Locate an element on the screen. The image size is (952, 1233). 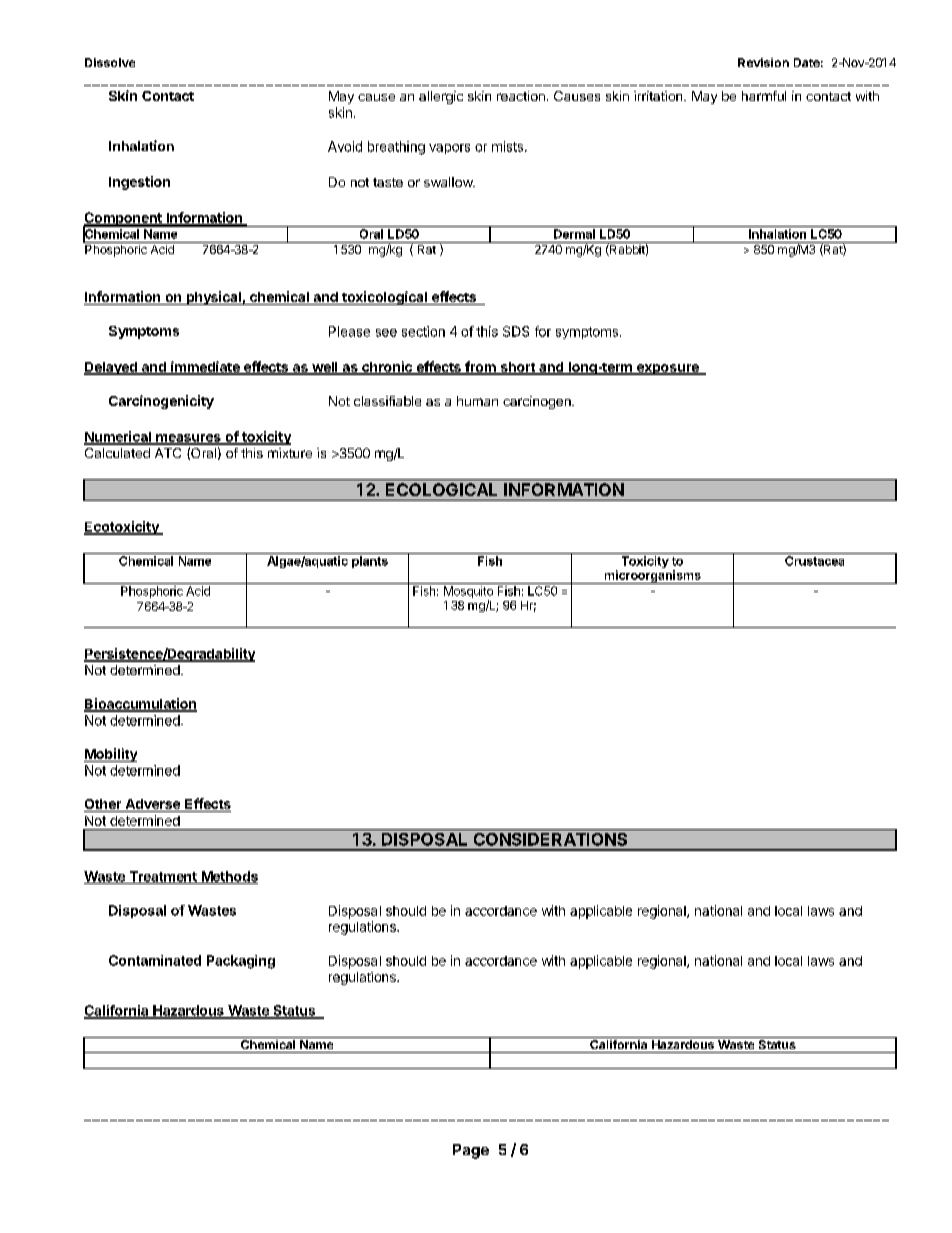
Contaminated is located at coordinates (155, 960).
